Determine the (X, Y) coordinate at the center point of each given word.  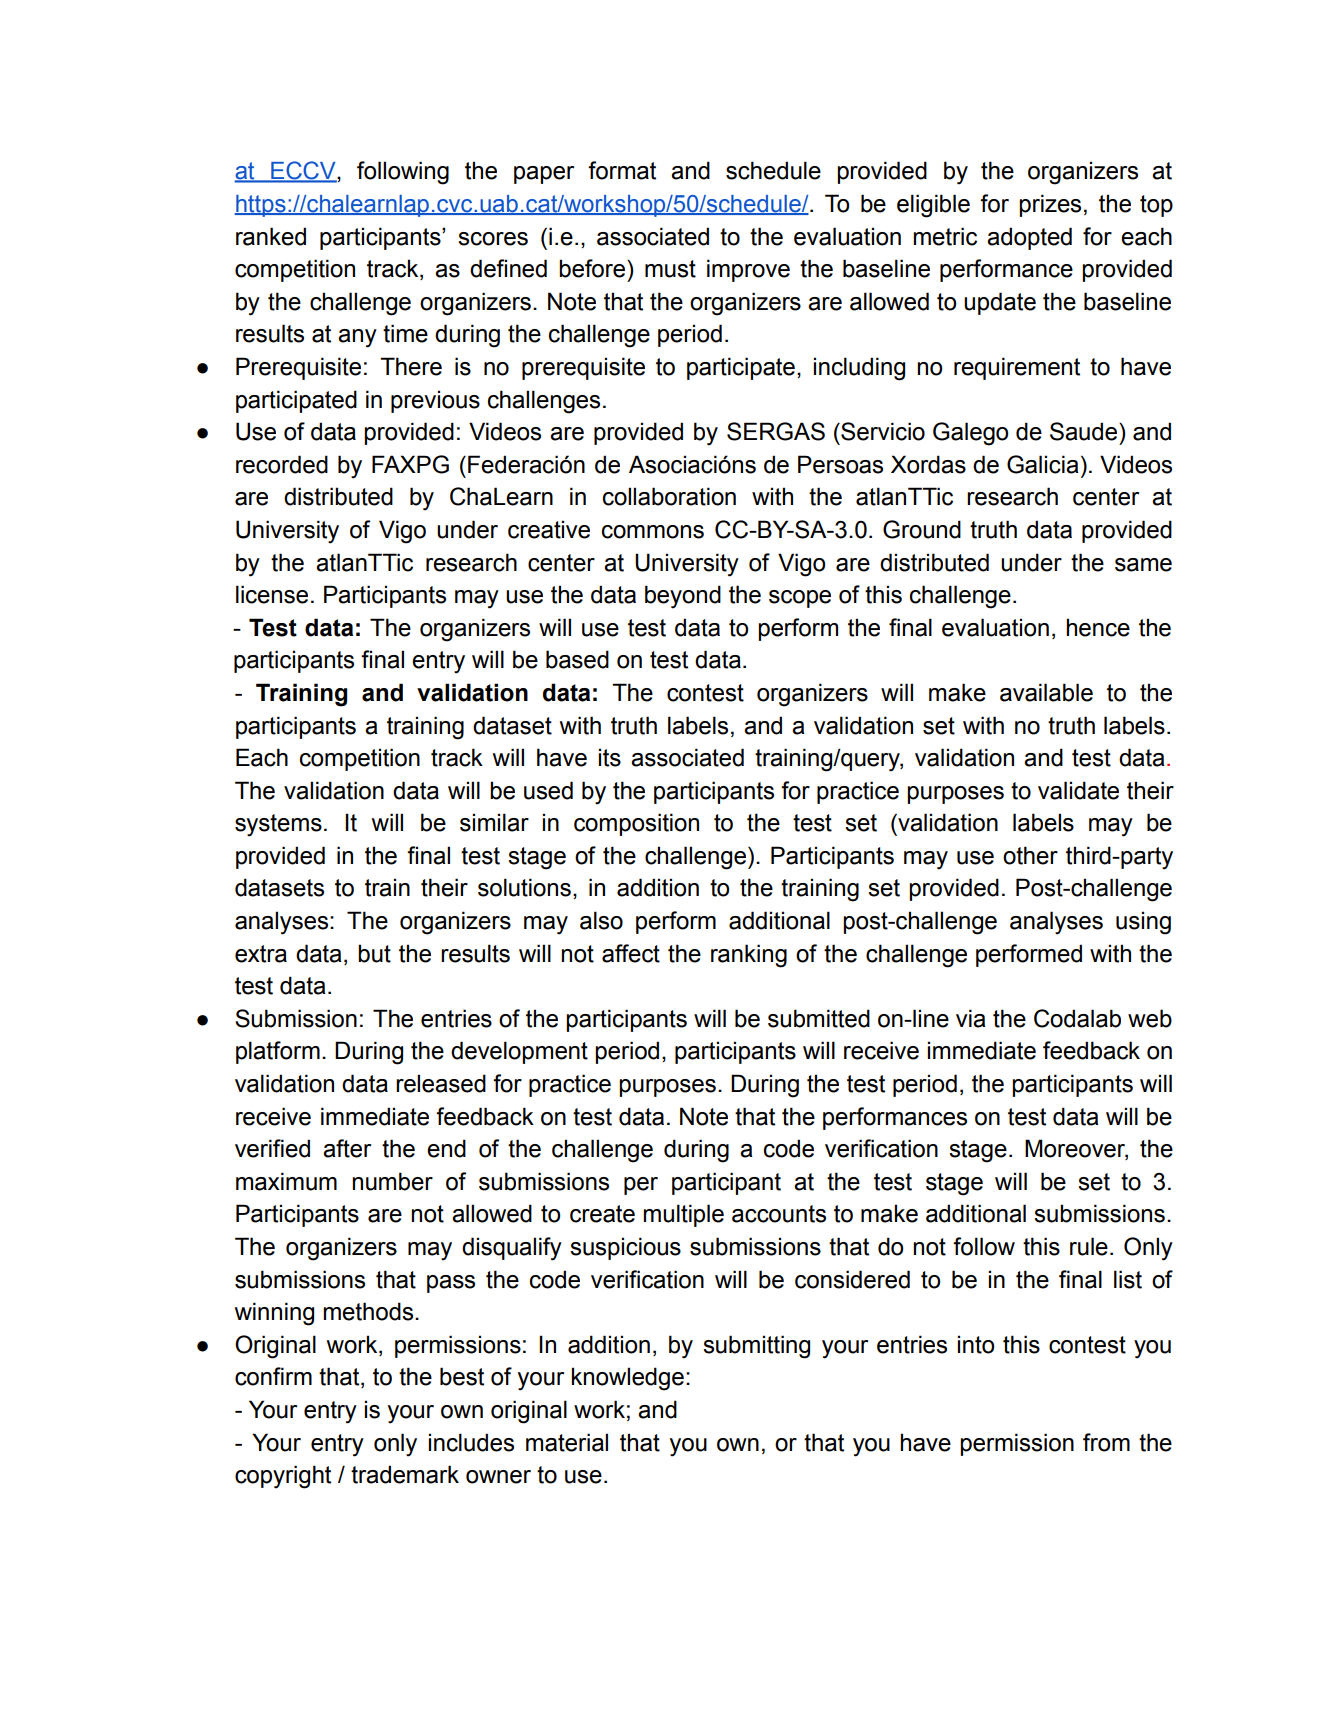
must (670, 269)
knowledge (628, 1379)
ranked (271, 236)
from (1106, 1442)
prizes (1050, 205)
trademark (405, 1474)
